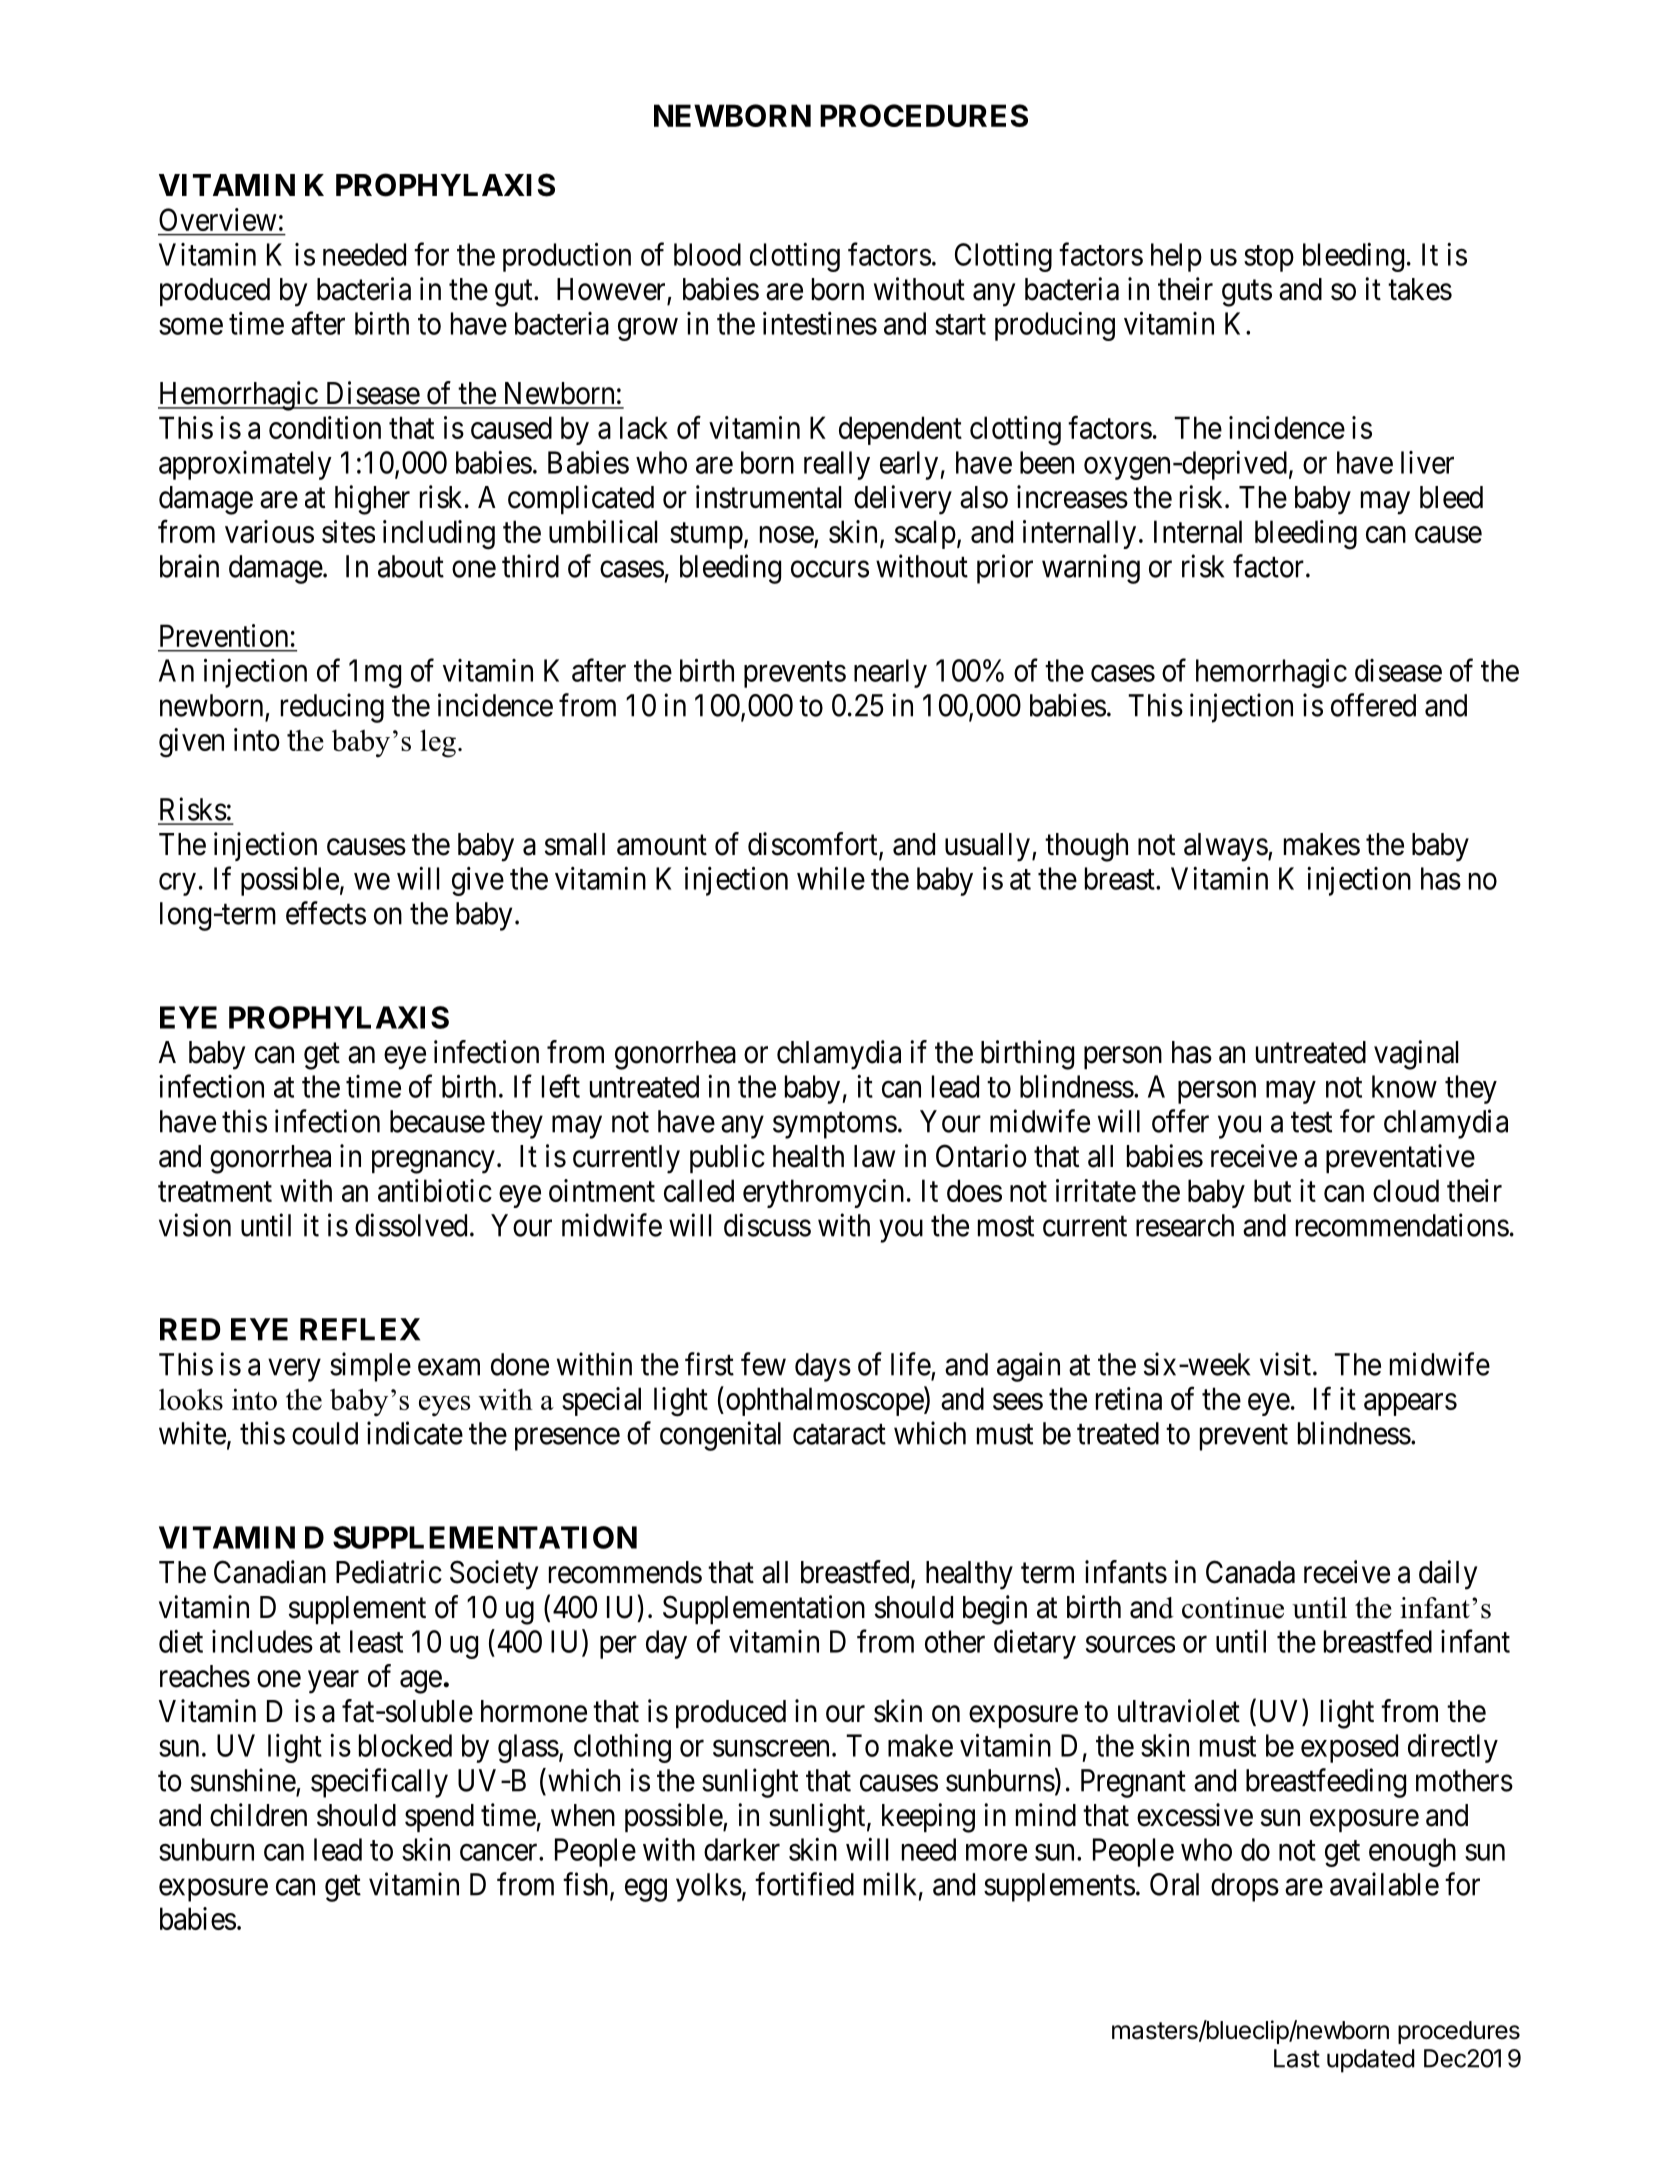  I want to click on though, so click(1086, 847).
